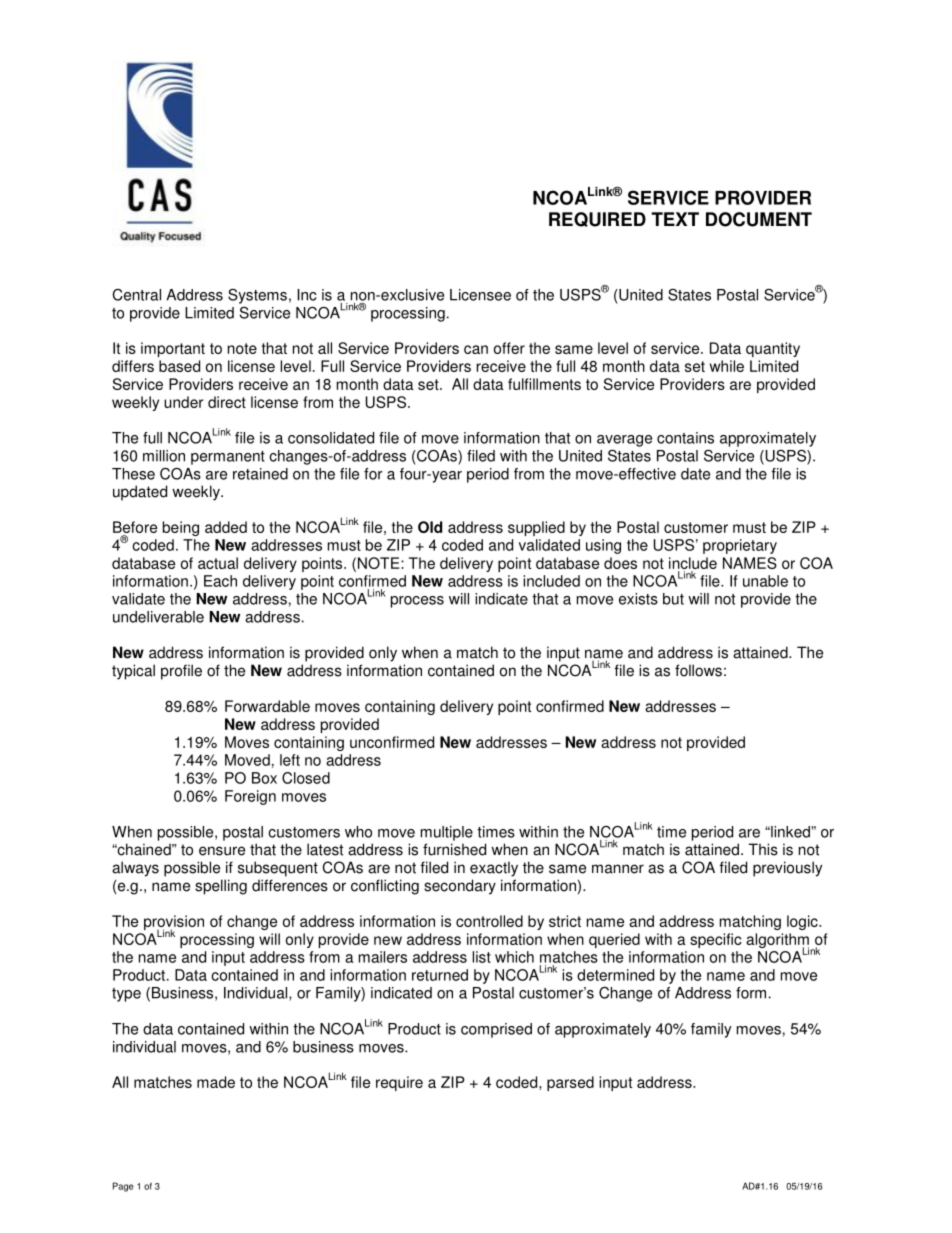 This page has height=1233, width=952. I want to click on Page, so click(123, 1187).
